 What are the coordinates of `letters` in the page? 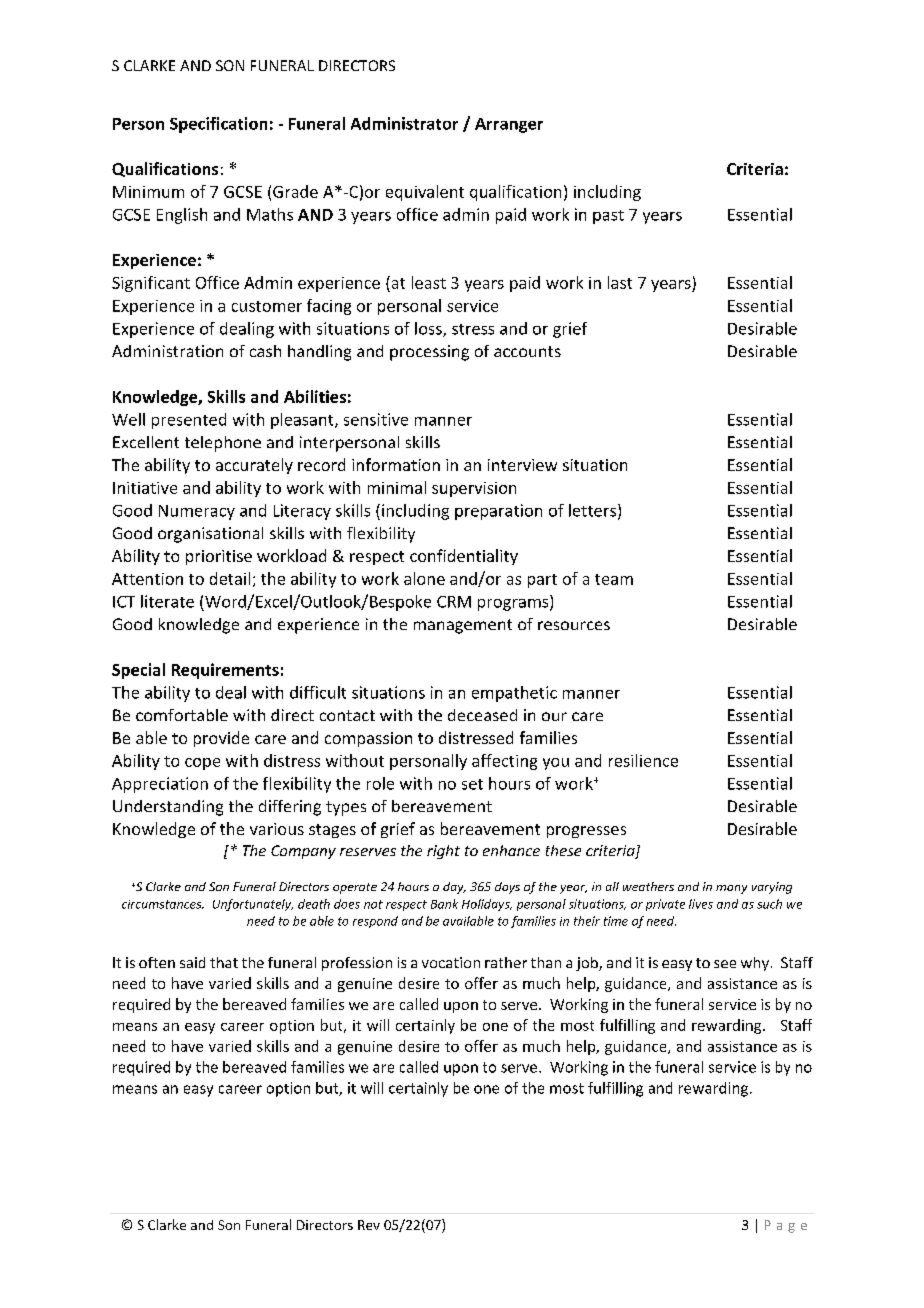 It's located at (592, 510).
